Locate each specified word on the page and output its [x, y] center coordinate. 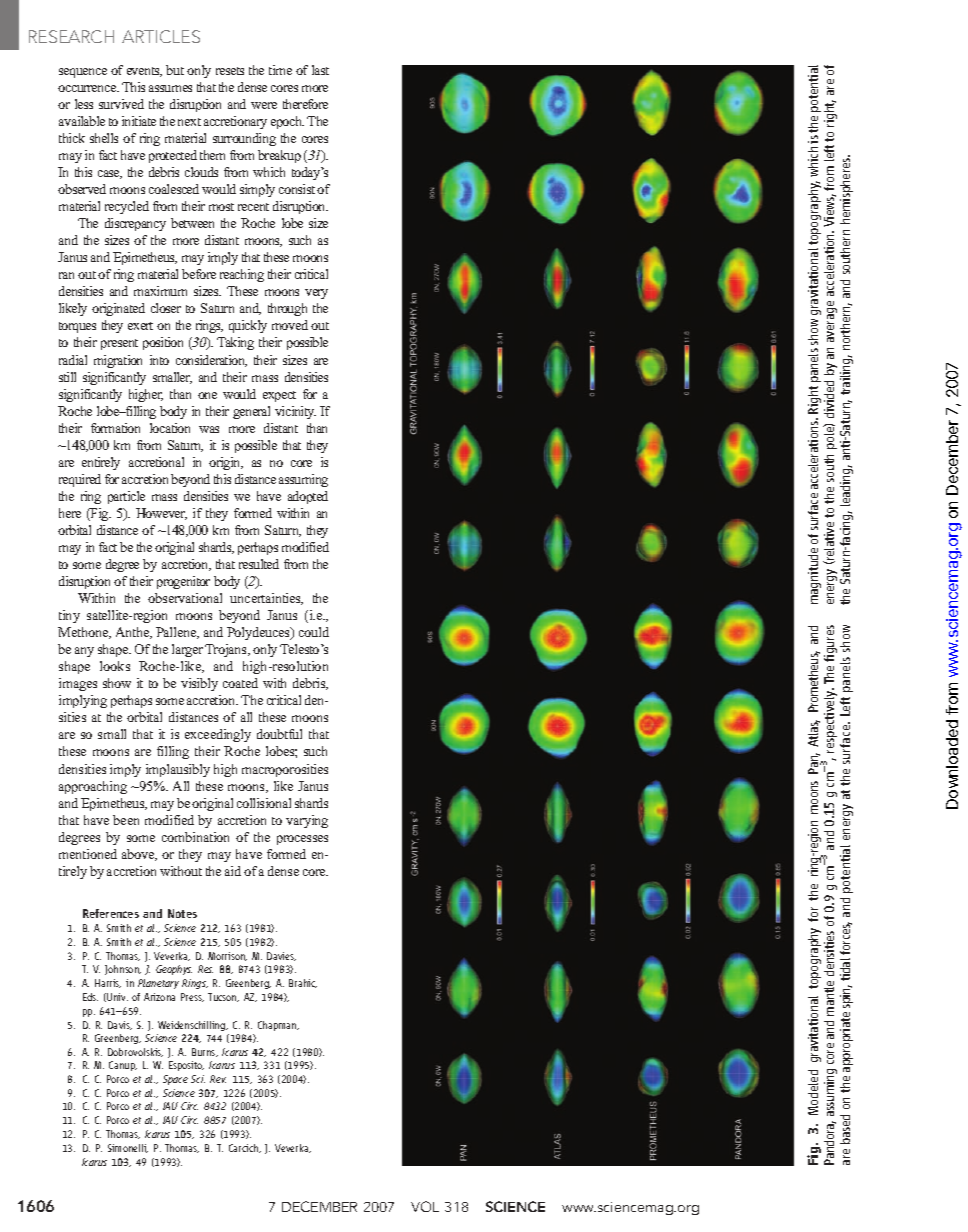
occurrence [88, 88]
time [280, 70]
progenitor [183, 582]
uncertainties [266, 599]
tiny [69, 616]
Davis [120, 1025]
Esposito [186, 1066]
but [175, 70]
